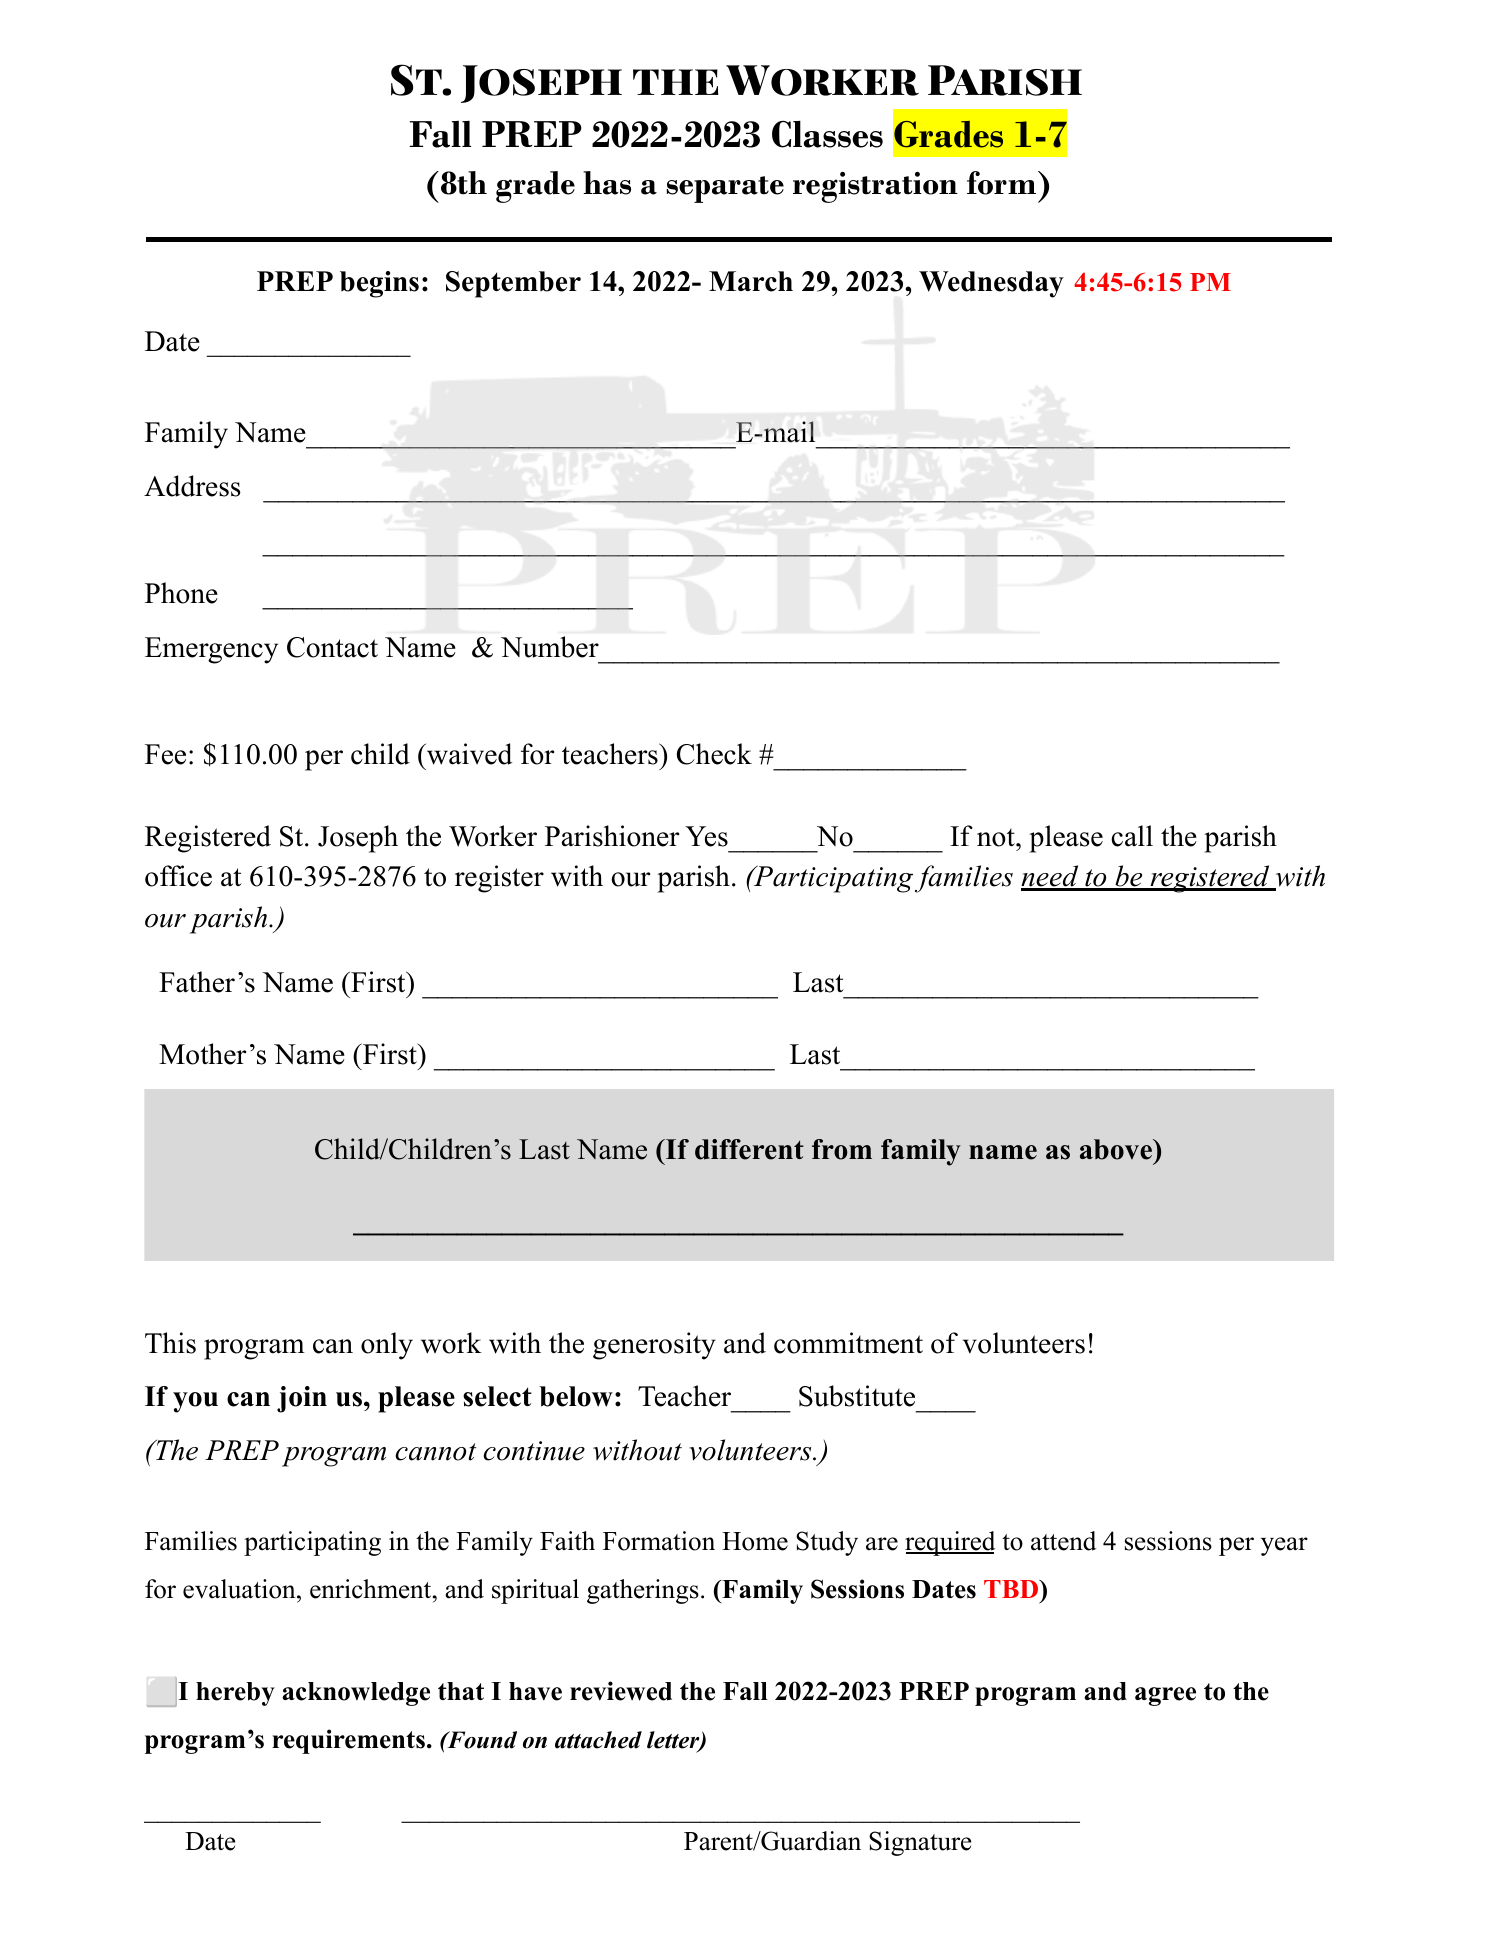 Image resolution: width=1510 pixels, height=1954 pixels. What do you see at coordinates (991, 284) in the document?
I see `Wednesday` at bounding box center [991, 284].
